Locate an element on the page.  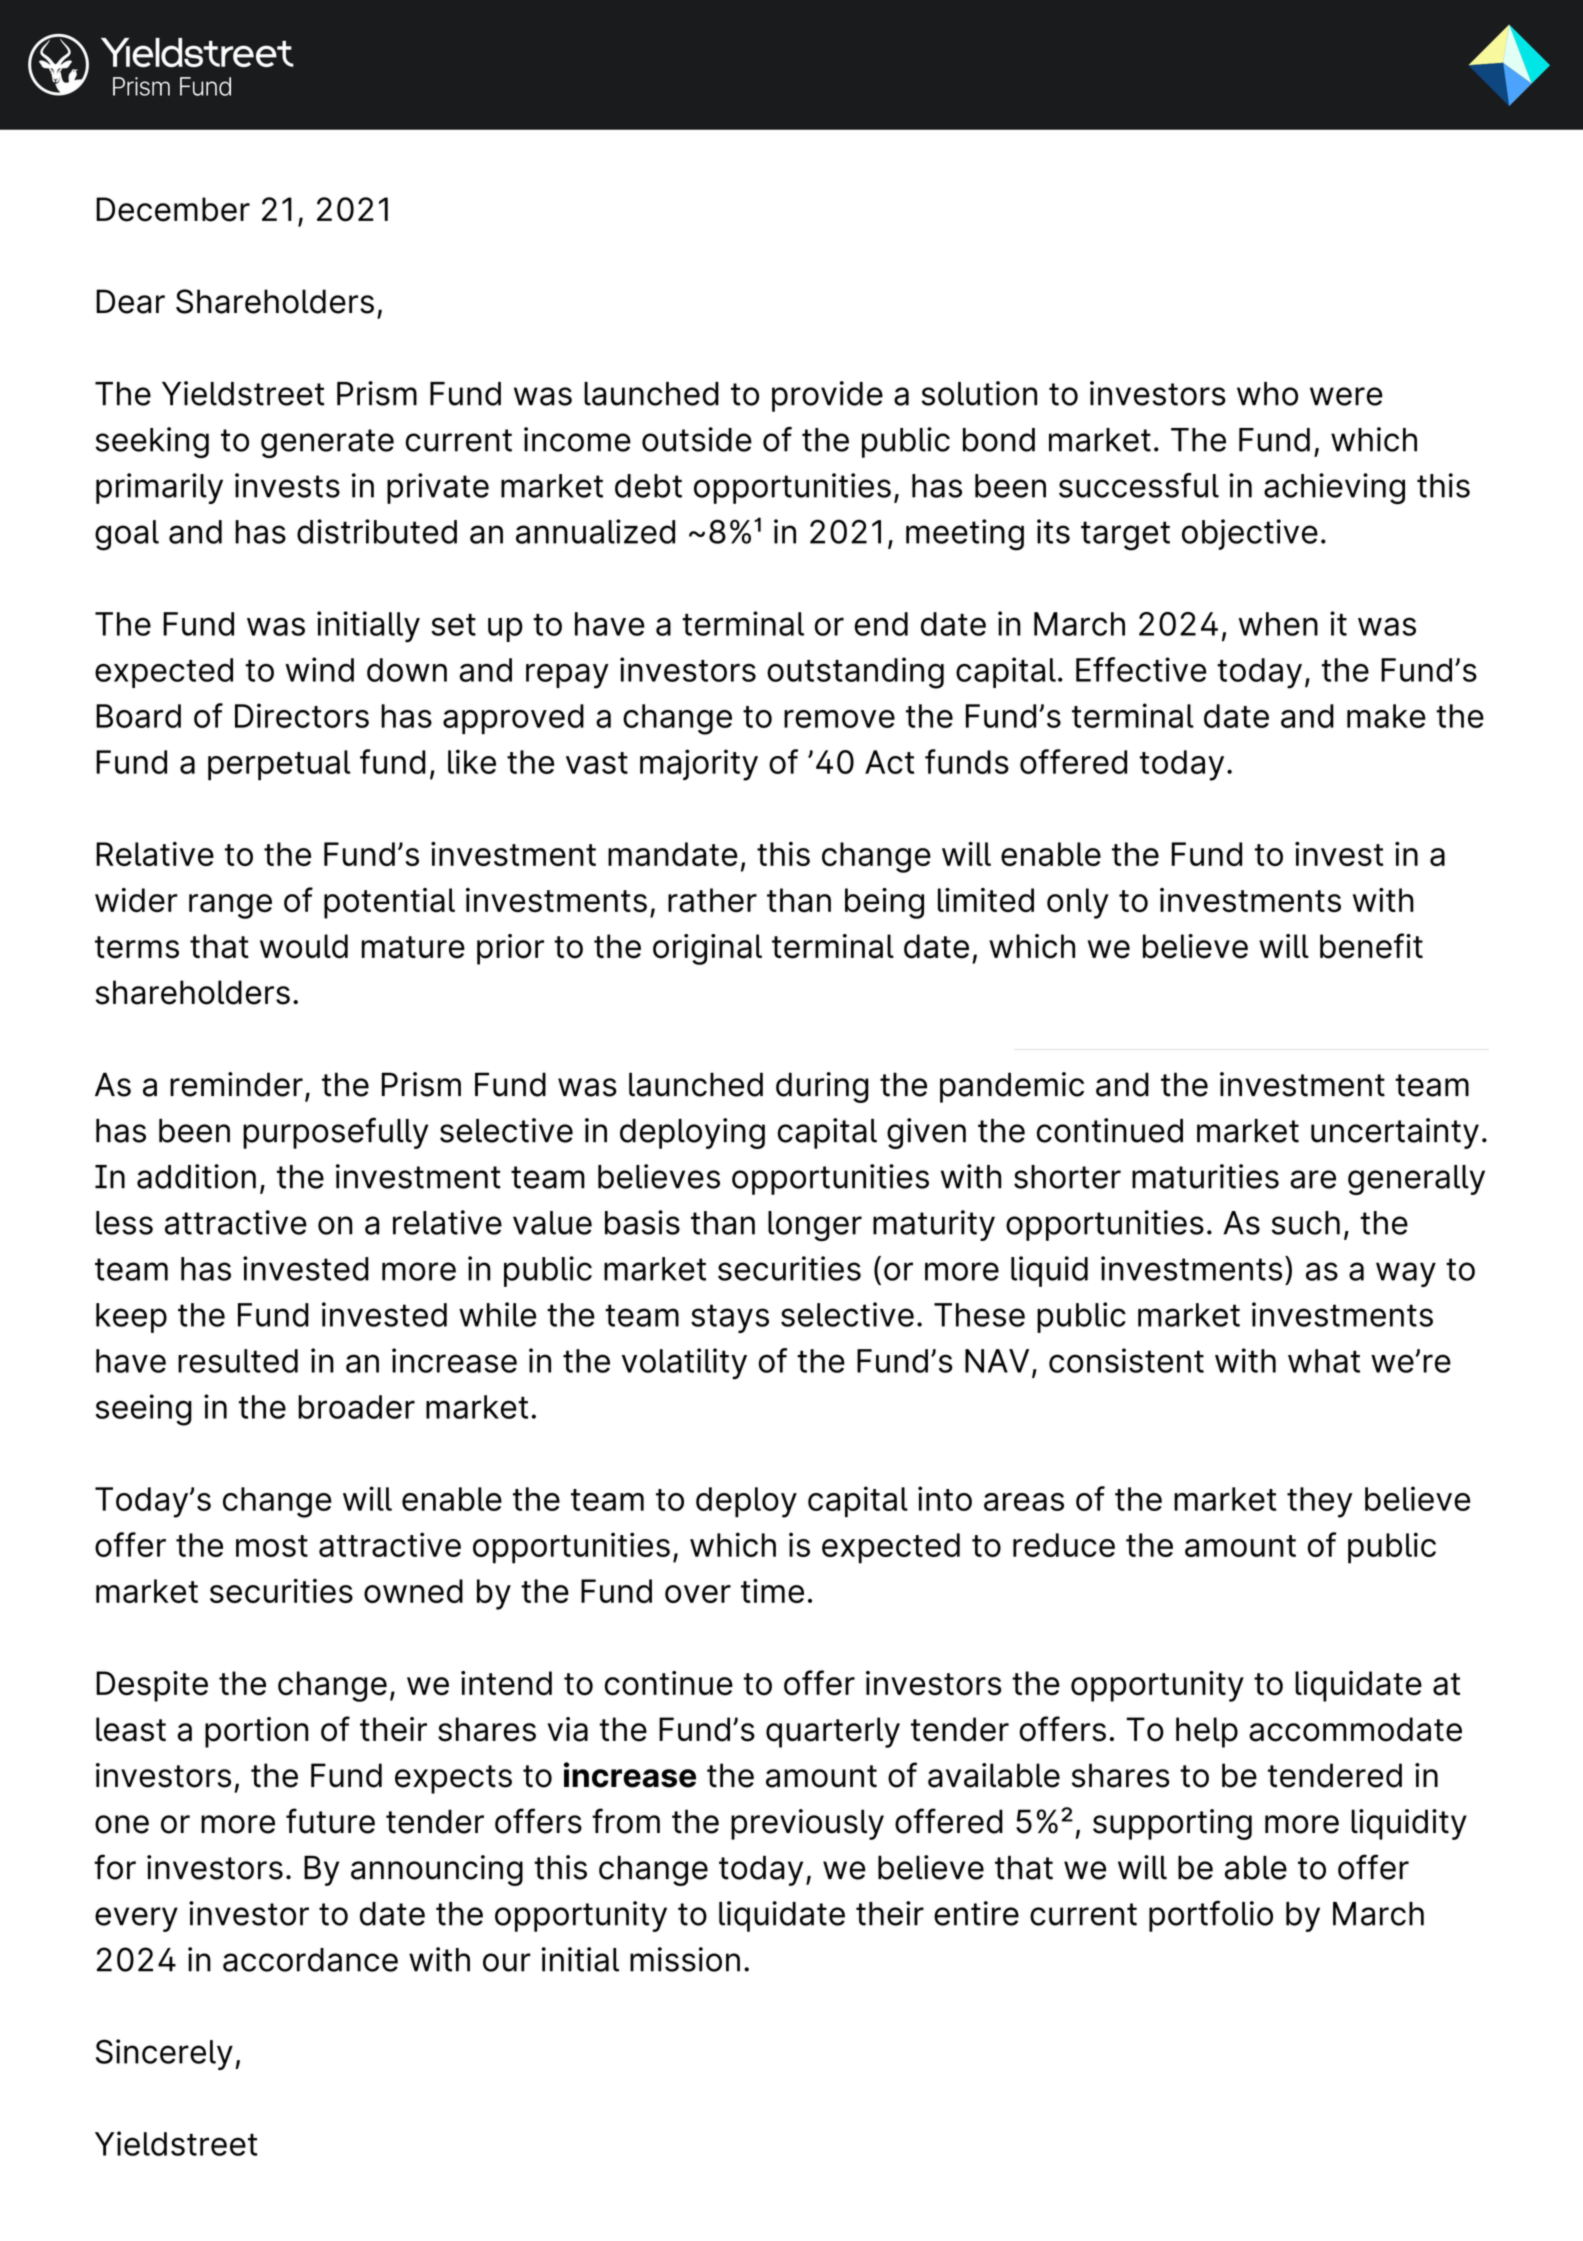
mission is located at coordinates (685, 1959).
